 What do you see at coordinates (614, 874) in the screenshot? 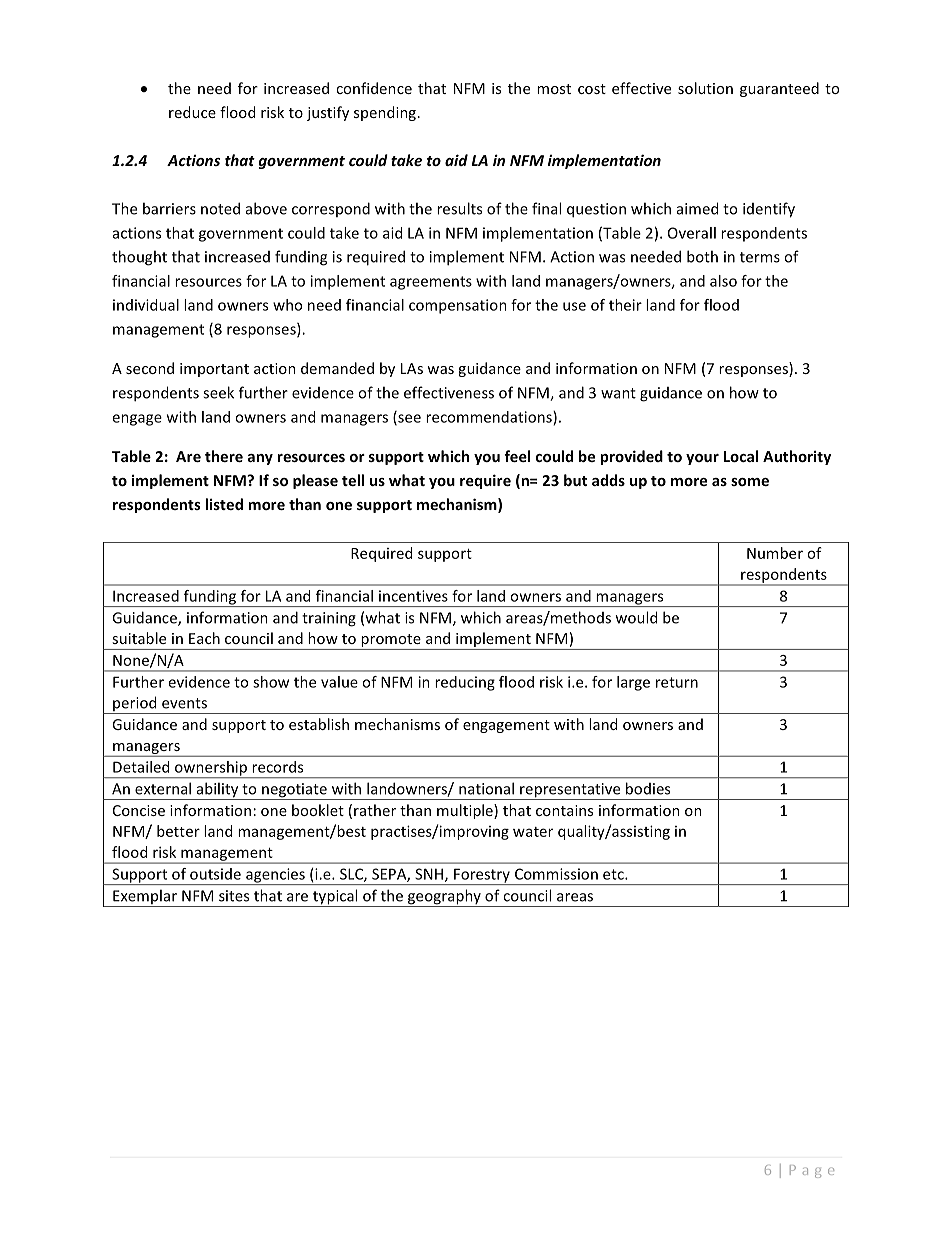
I see `etc` at bounding box center [614, 874].
